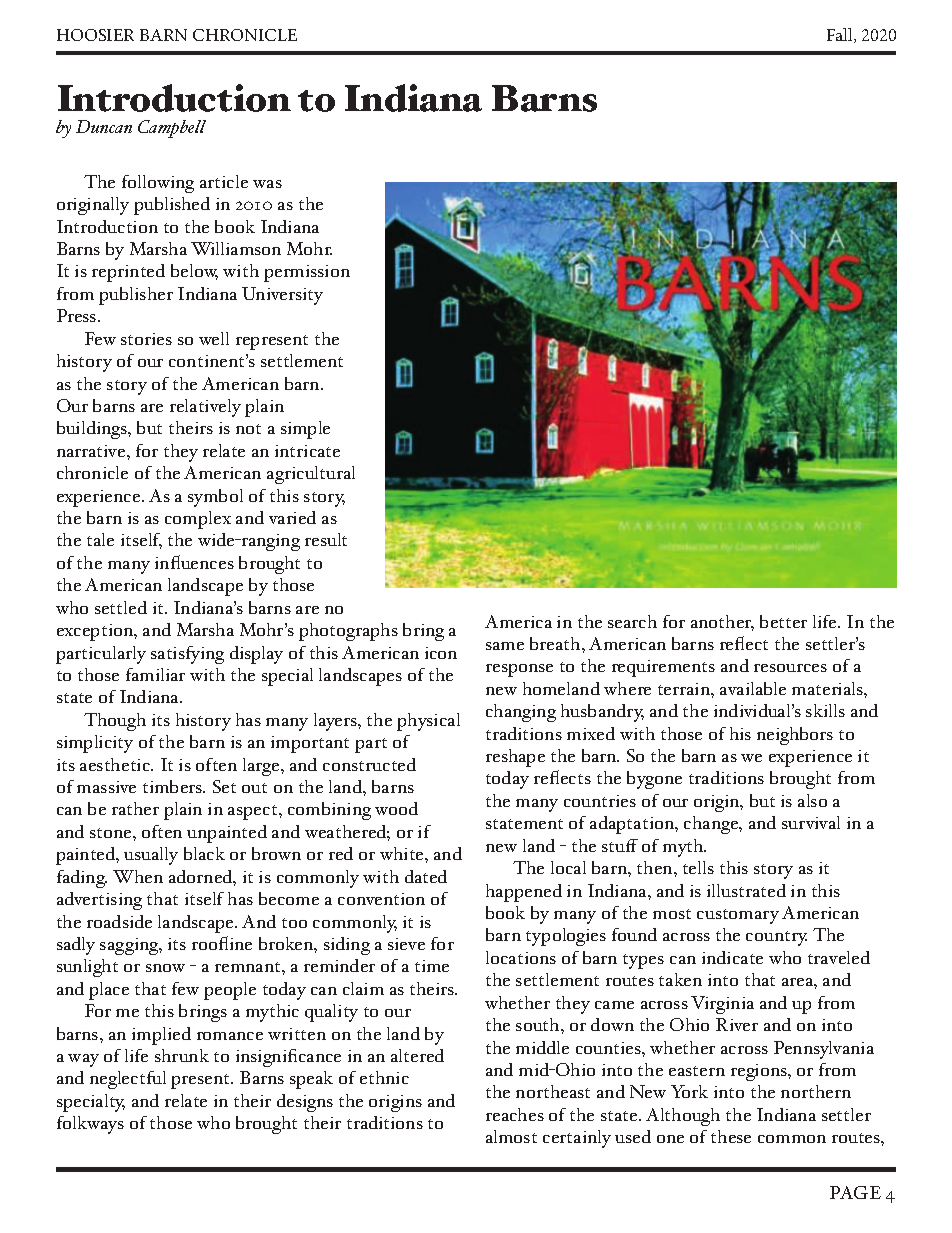 This image has width=952, height=1233. What do you see at coordinates (282, 296) in the image?
I see `University` at bounding box center [282, 296].
